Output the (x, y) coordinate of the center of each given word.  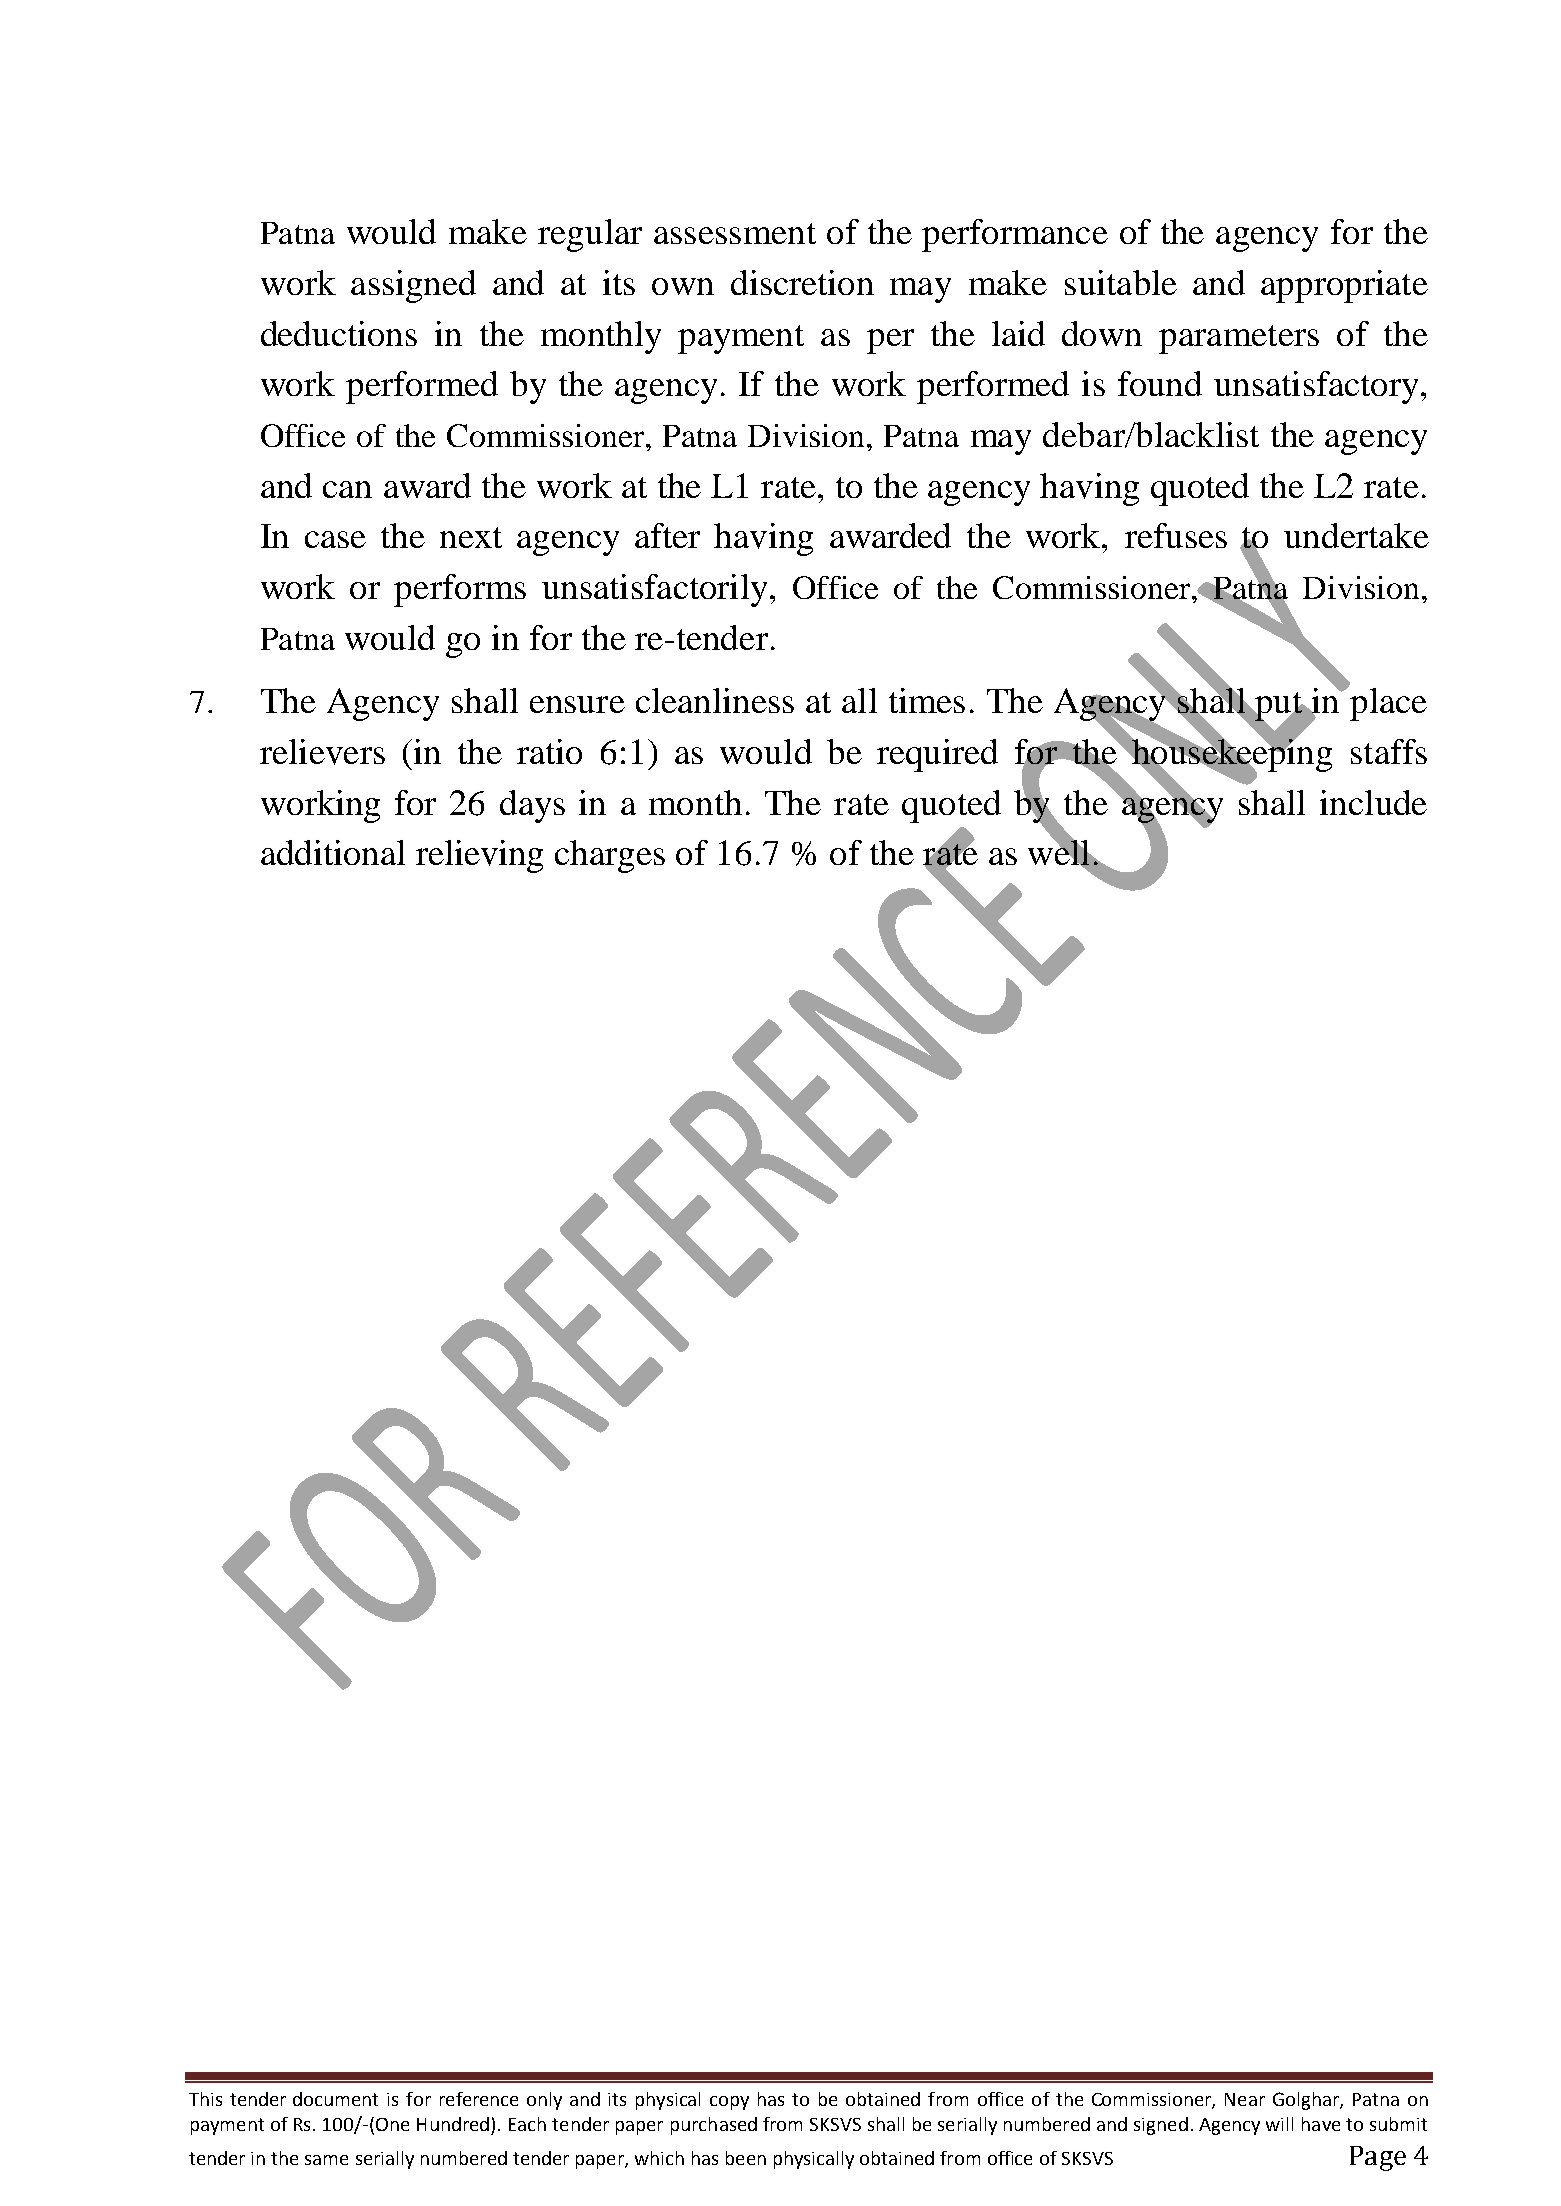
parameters (1239, 339)
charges (610, 856)
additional (333, 852)
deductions (339, 333)
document (335, 2099)
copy (729, 2103)
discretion (802, 282)
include (1373, 802)
